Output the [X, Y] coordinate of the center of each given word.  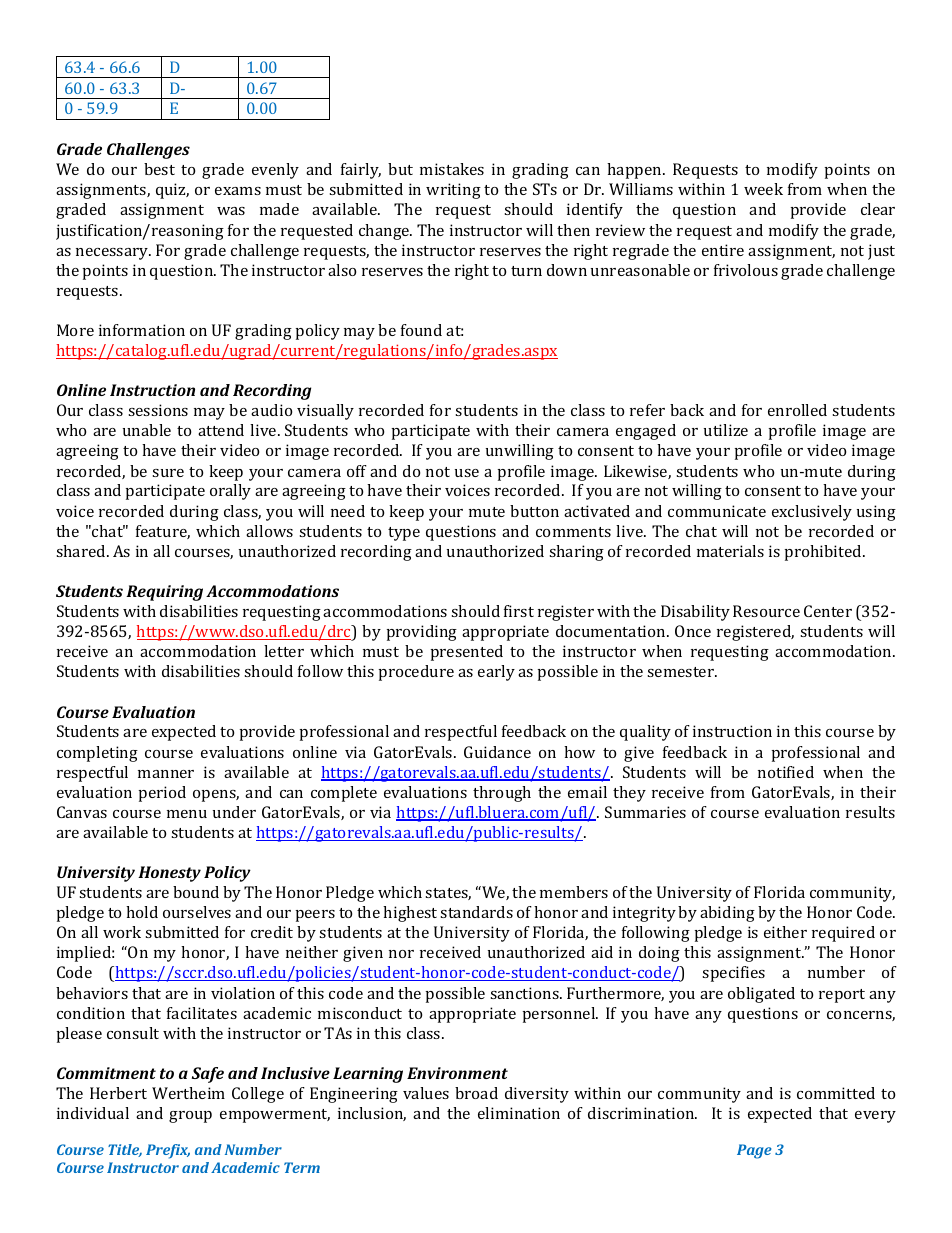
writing [453, 191]
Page [754, 1151]
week [763, 189]
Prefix [168, 1151]
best [159, 169]
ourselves [197, 912]
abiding [727, 914]
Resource [766, 611]
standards [476, 912]
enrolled [797, 410]
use [467, 473]
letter [284, 651]
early [496, 673]
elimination [519, 1113]
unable [147, 430]
